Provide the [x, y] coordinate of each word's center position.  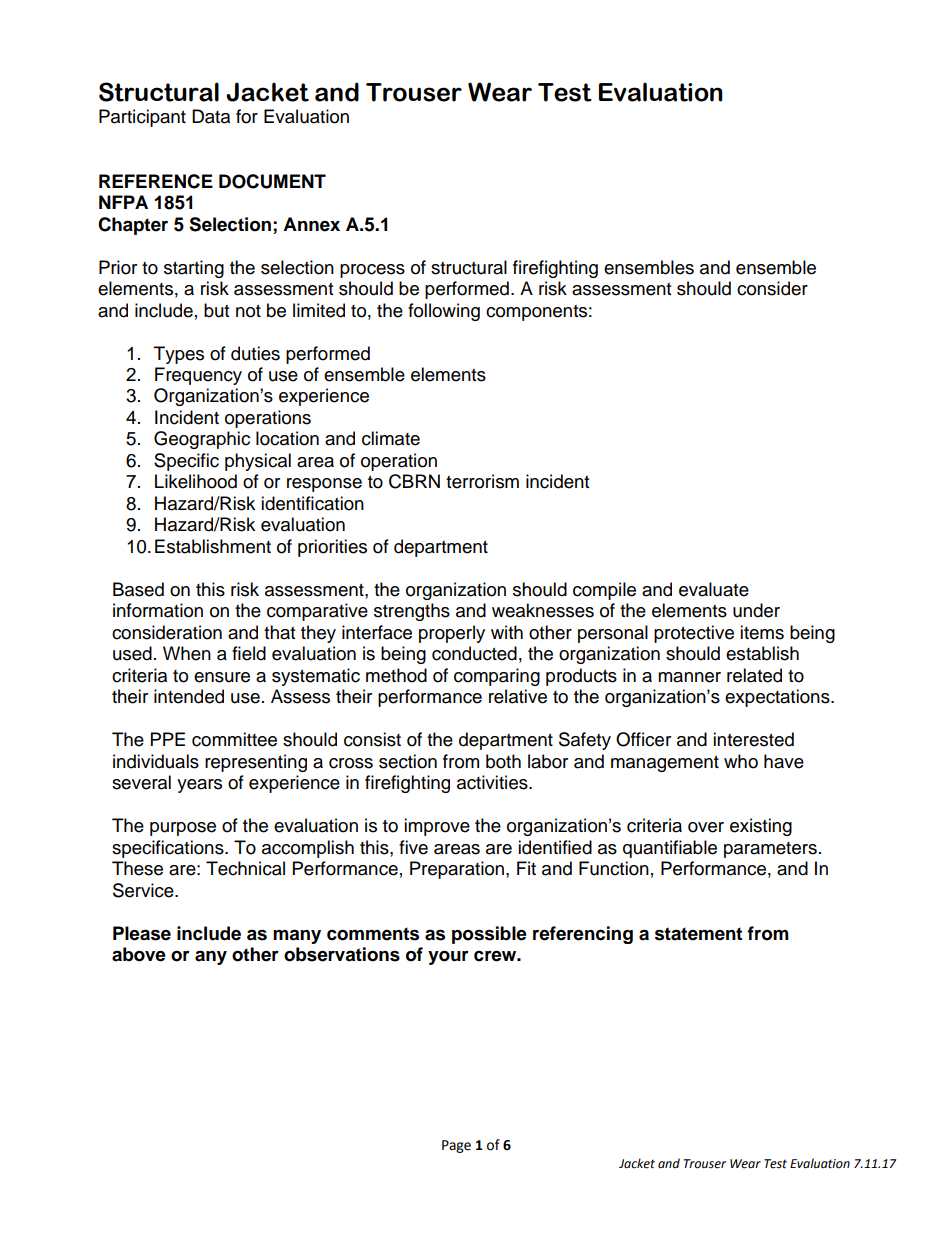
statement [698, 934]
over [706, 827]
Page [456, 1146]
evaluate [714, 589]
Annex [311, 224]
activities [493, 782]
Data [211, 116]
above [139, 954]
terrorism [482, 481]
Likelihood [196, 481]
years [199, 786]
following [444, 312]
